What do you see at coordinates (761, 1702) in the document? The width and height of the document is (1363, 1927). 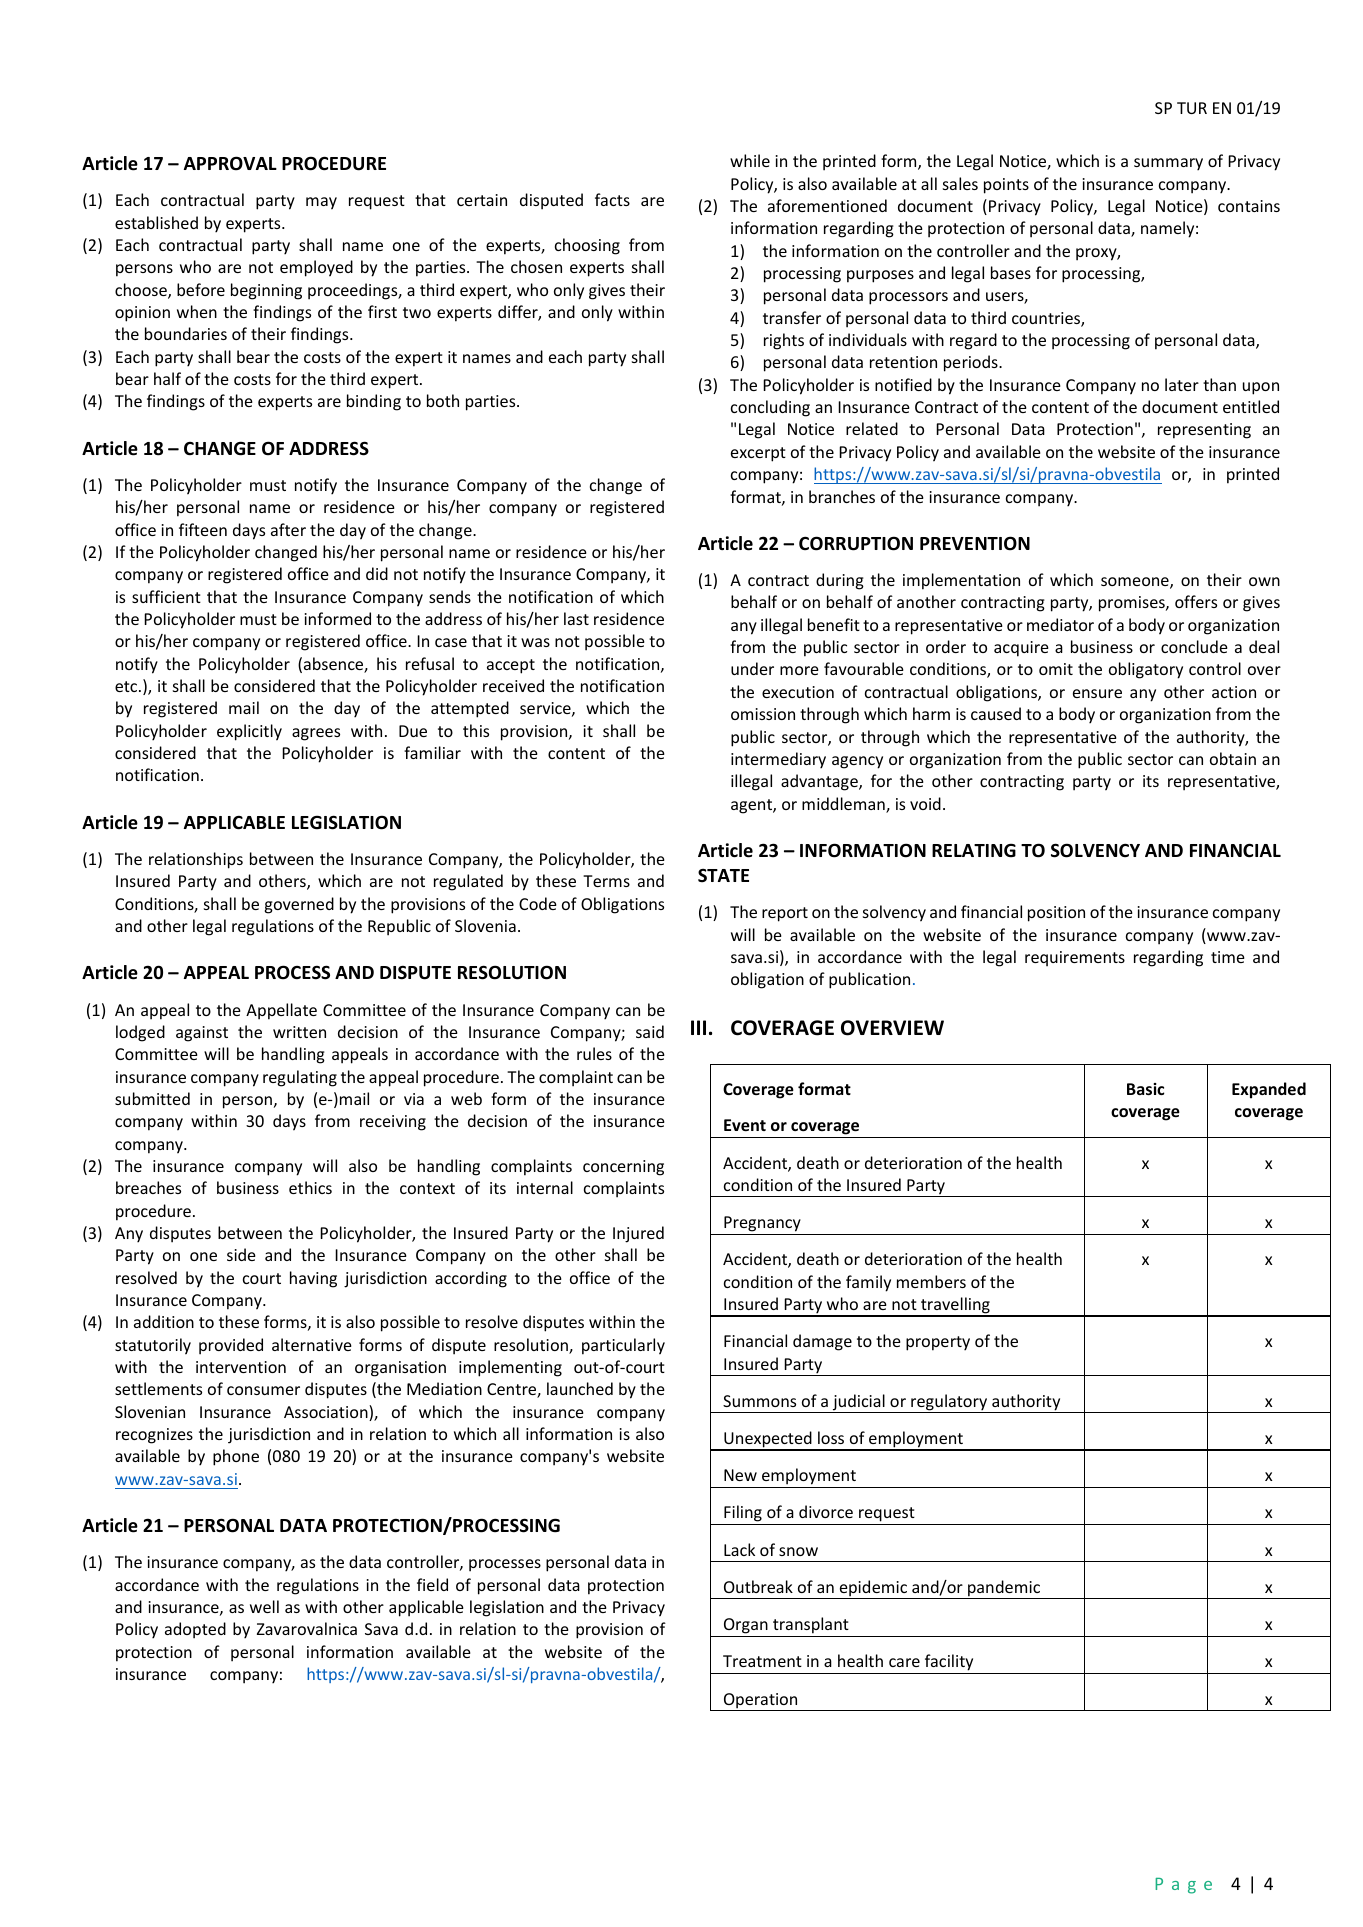 I see `Operation` at bounding box center [761, 1702].
